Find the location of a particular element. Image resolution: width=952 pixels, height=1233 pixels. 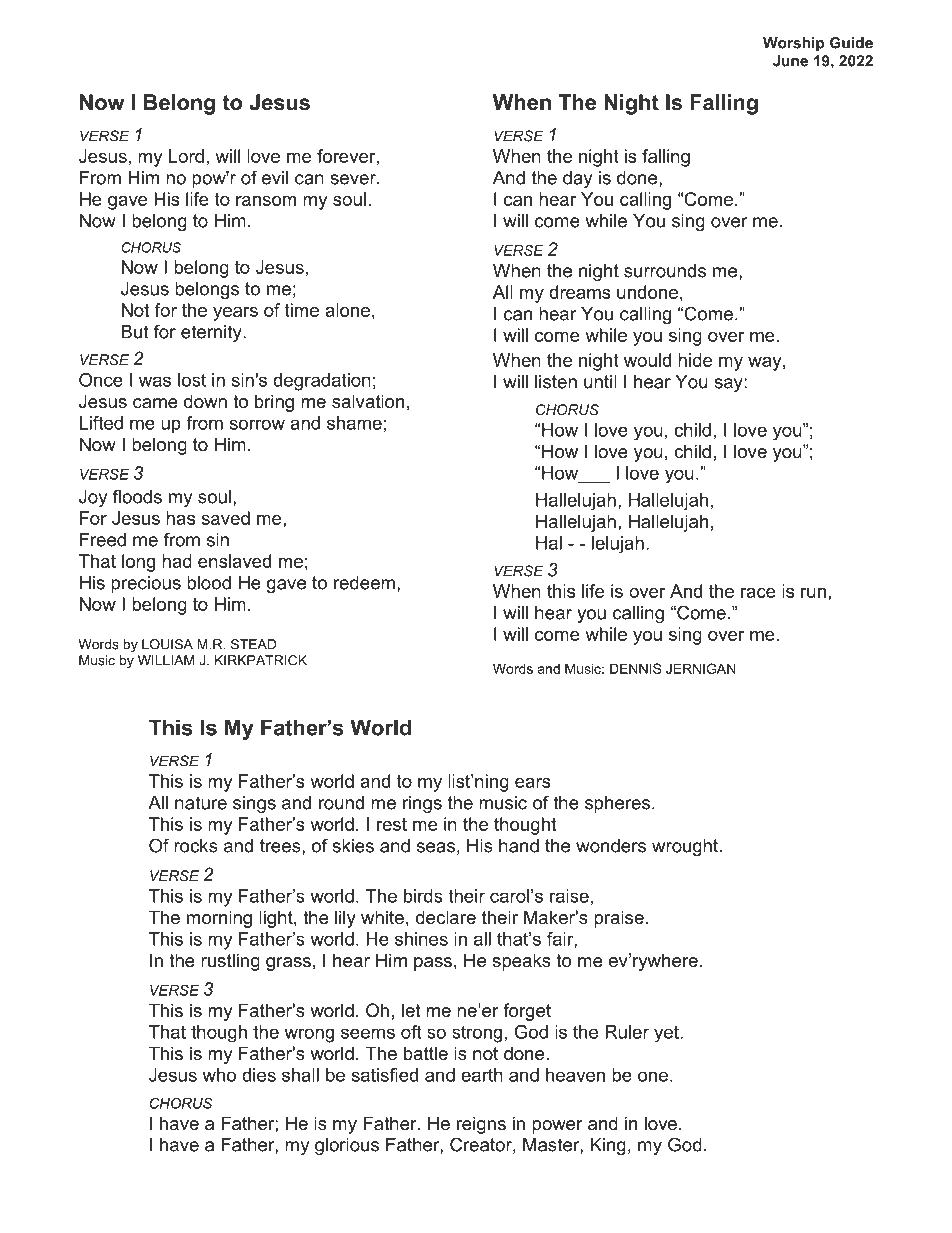

Lord is located at coordinates (186, 156).
